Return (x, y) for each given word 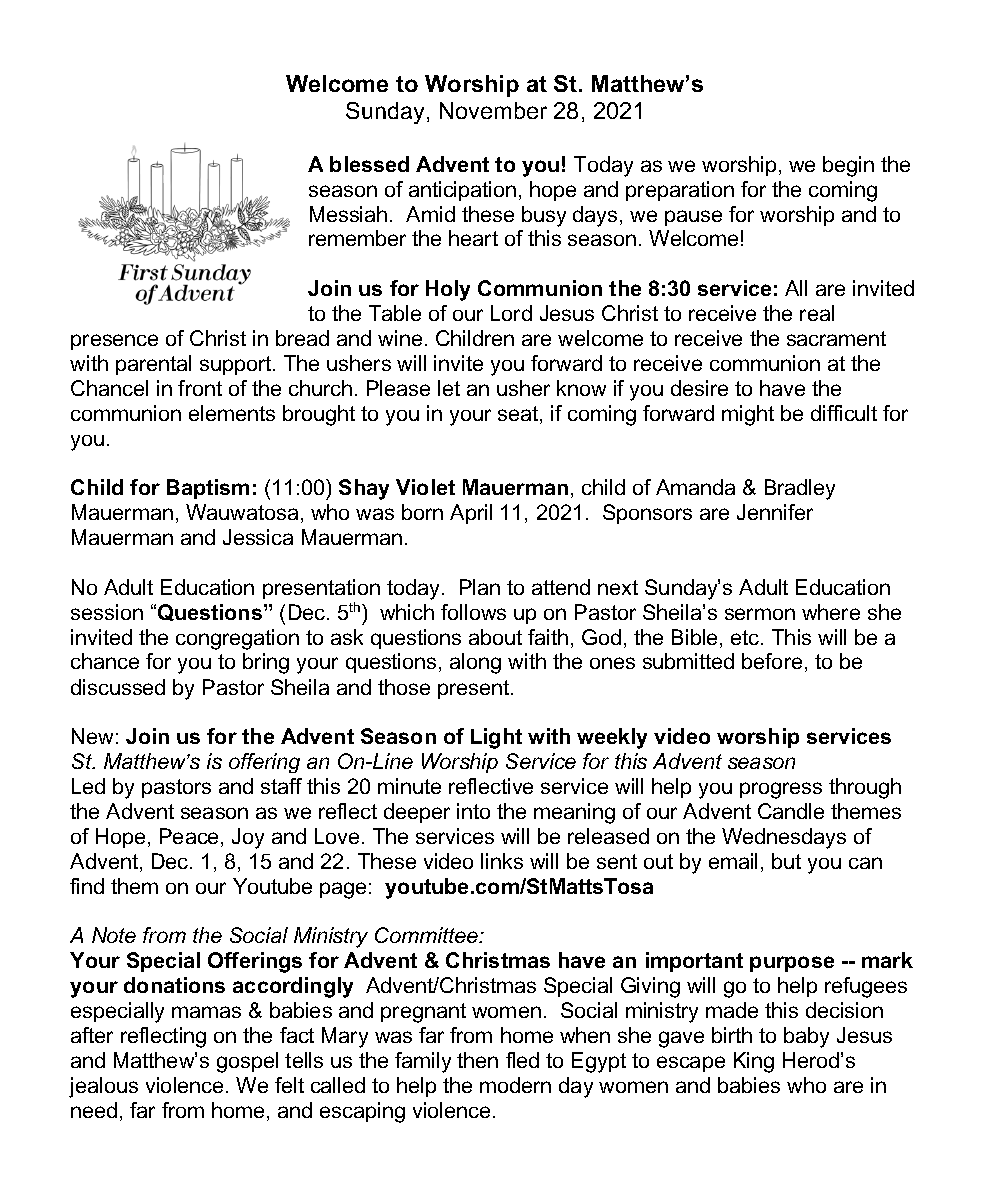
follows (473, 612)
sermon (760, 614)
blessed (369, 164)
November (493, 110)
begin (848, 166)
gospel (247, 1062)
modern (515, 1085)
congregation (237, 639)
